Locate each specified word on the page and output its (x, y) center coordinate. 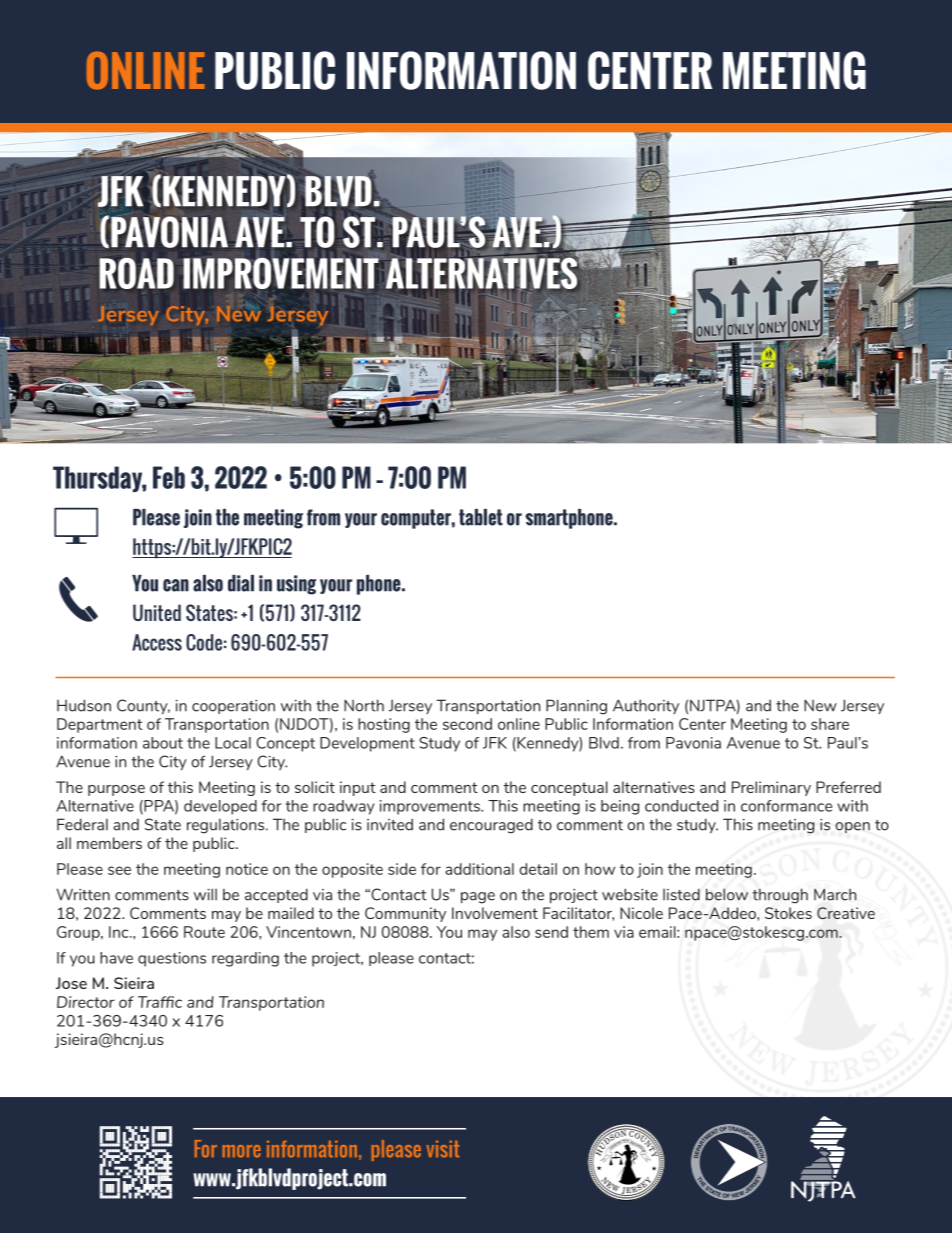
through (780, 896)
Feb (169, 477)
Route (204, 932)
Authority (646, 706)
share (830, 724)
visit (442, 1149)
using (296, 585)
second (467, 724)
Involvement (495, 913)
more (242, 1151)
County (143, 706)
